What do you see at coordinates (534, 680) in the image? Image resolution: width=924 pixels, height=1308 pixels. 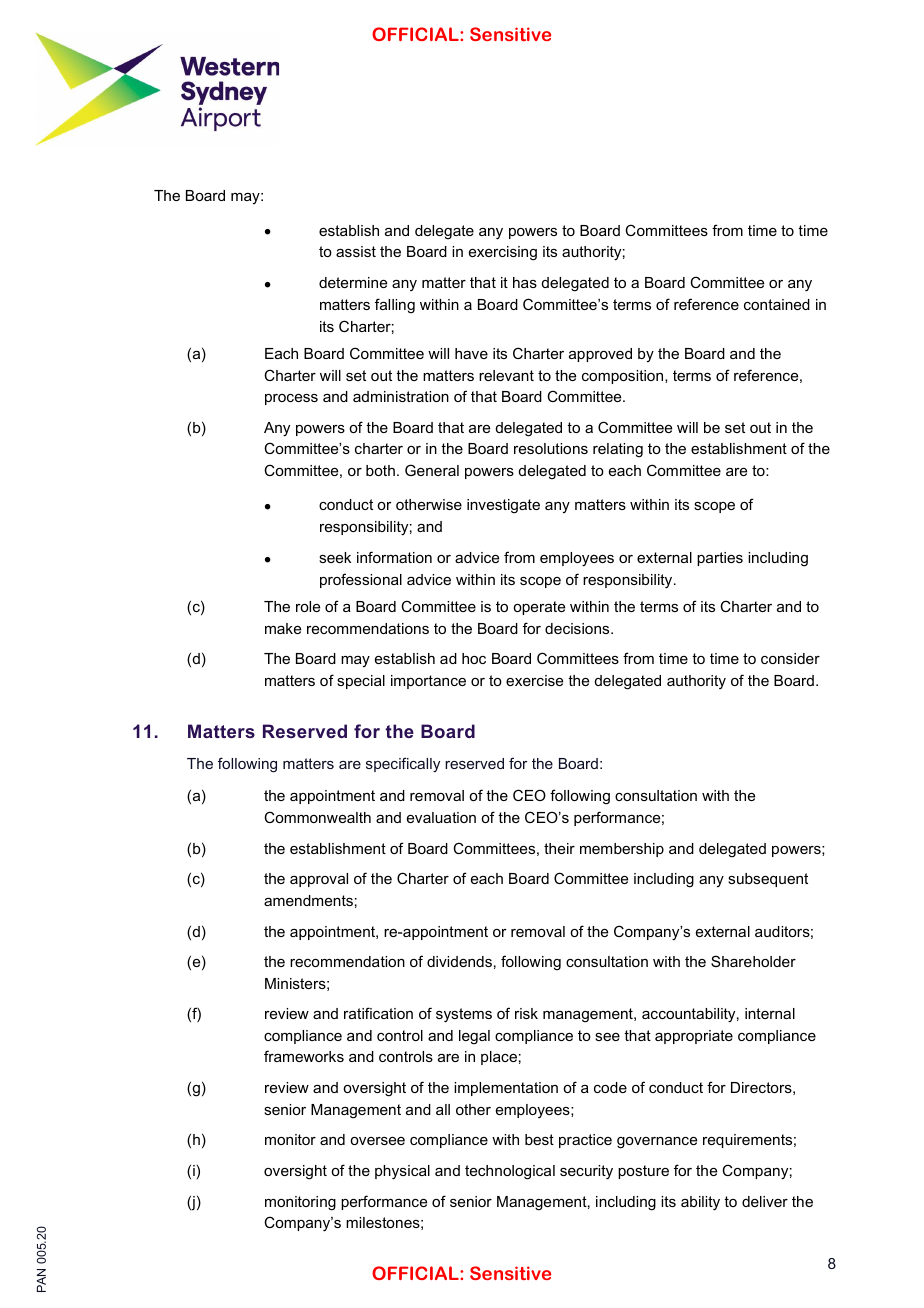 I see `exercise` at bounding box center [534, 680].
